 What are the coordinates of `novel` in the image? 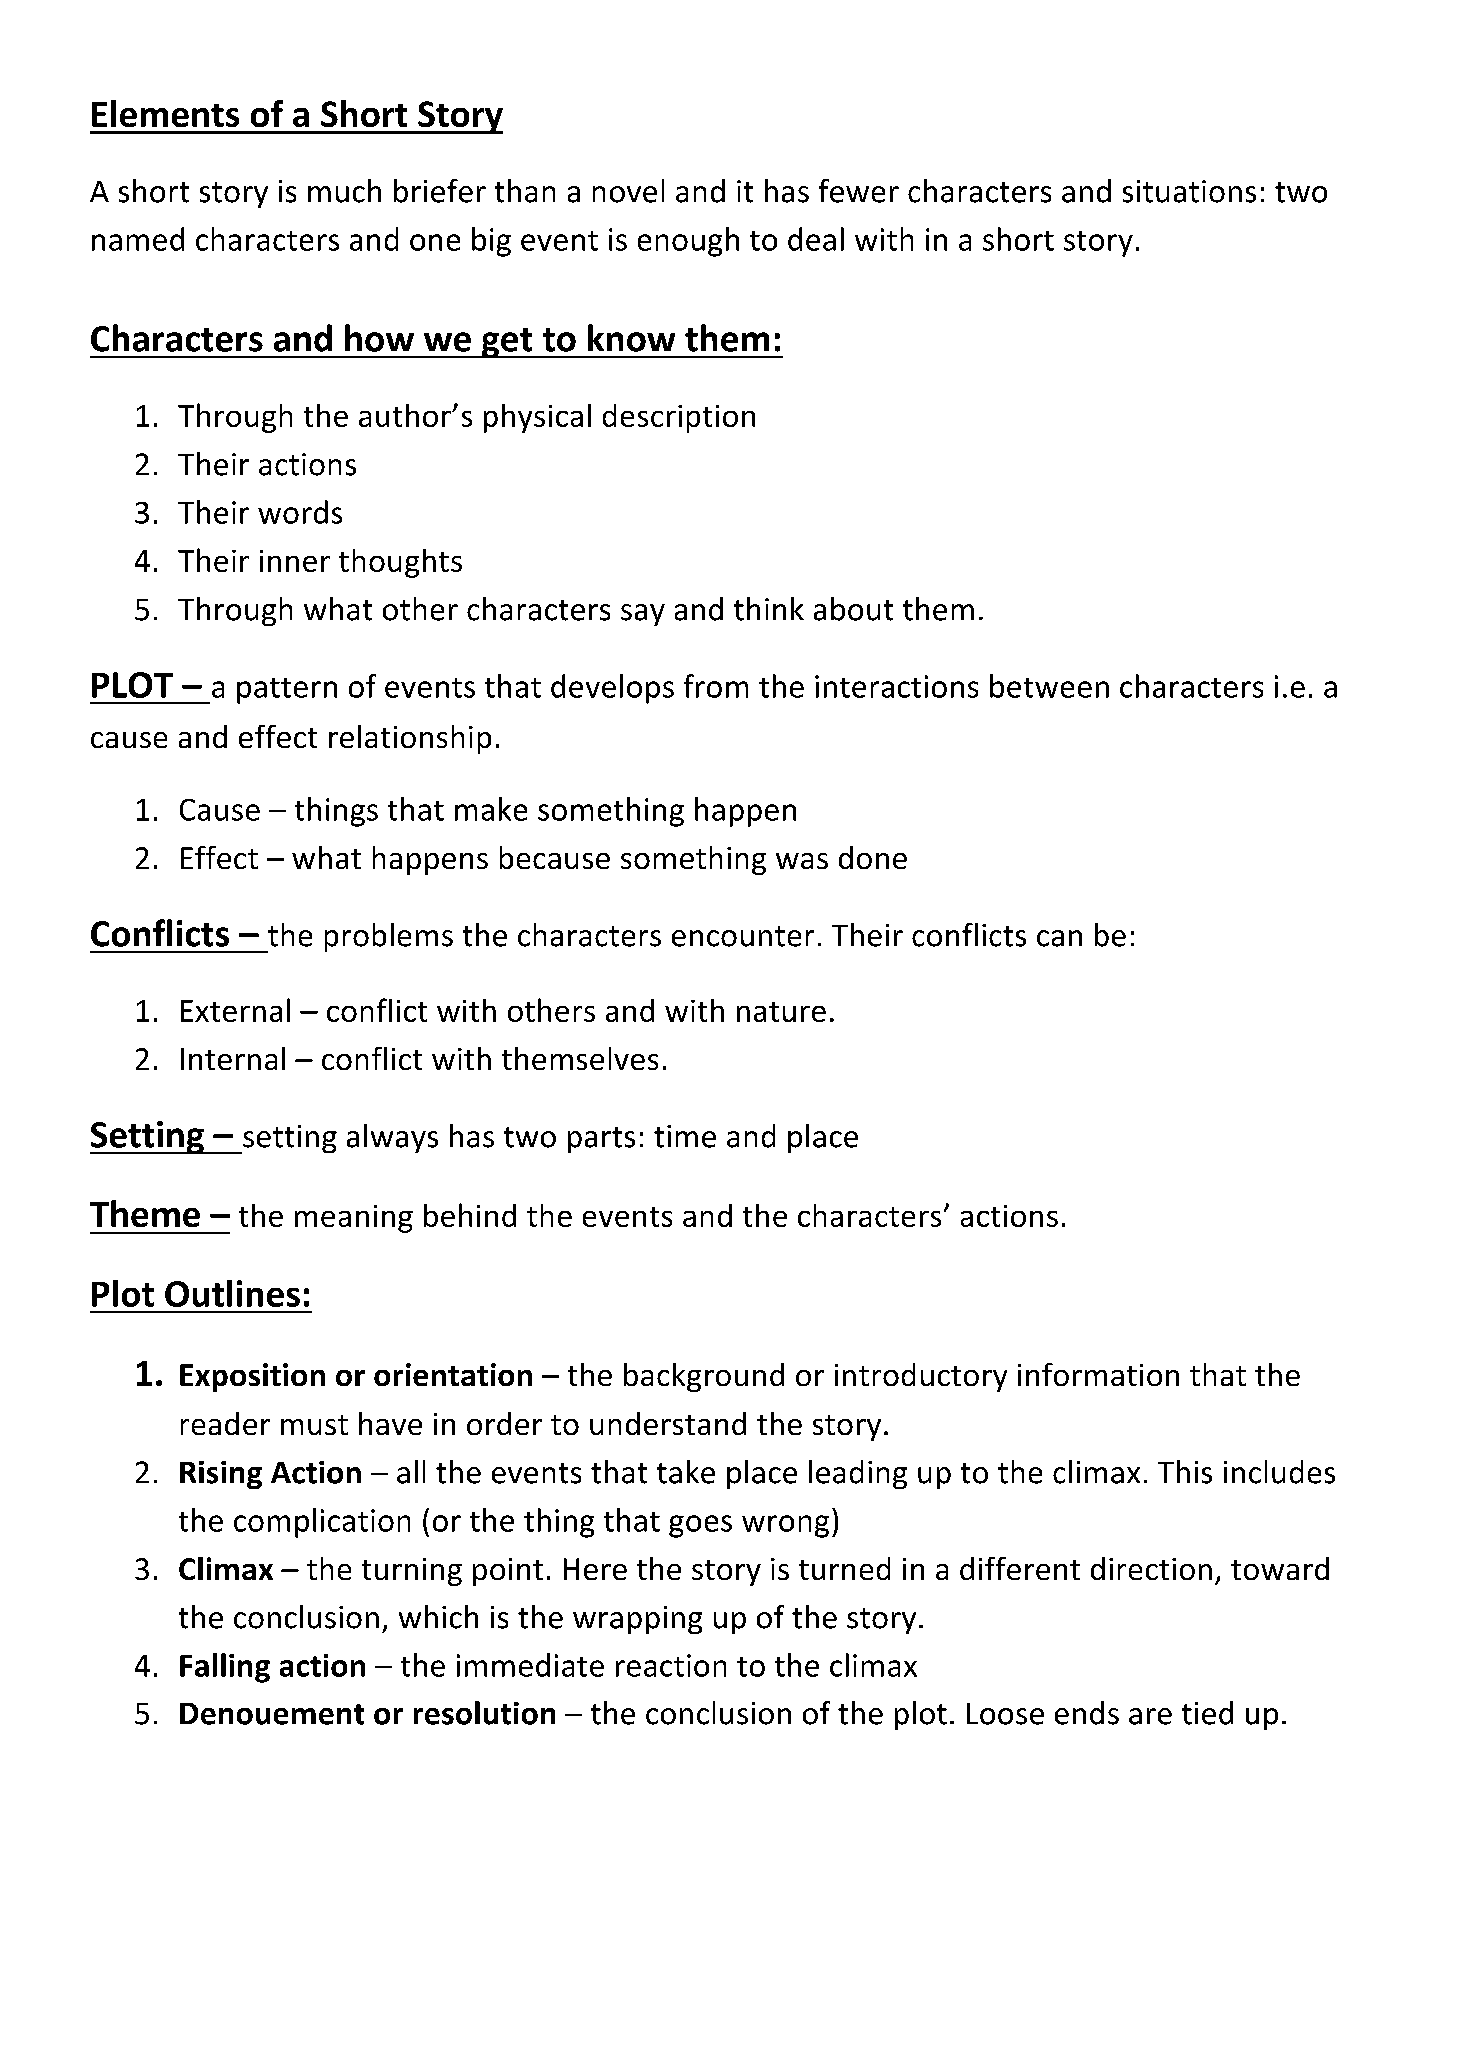 It's located at (628, 191).
